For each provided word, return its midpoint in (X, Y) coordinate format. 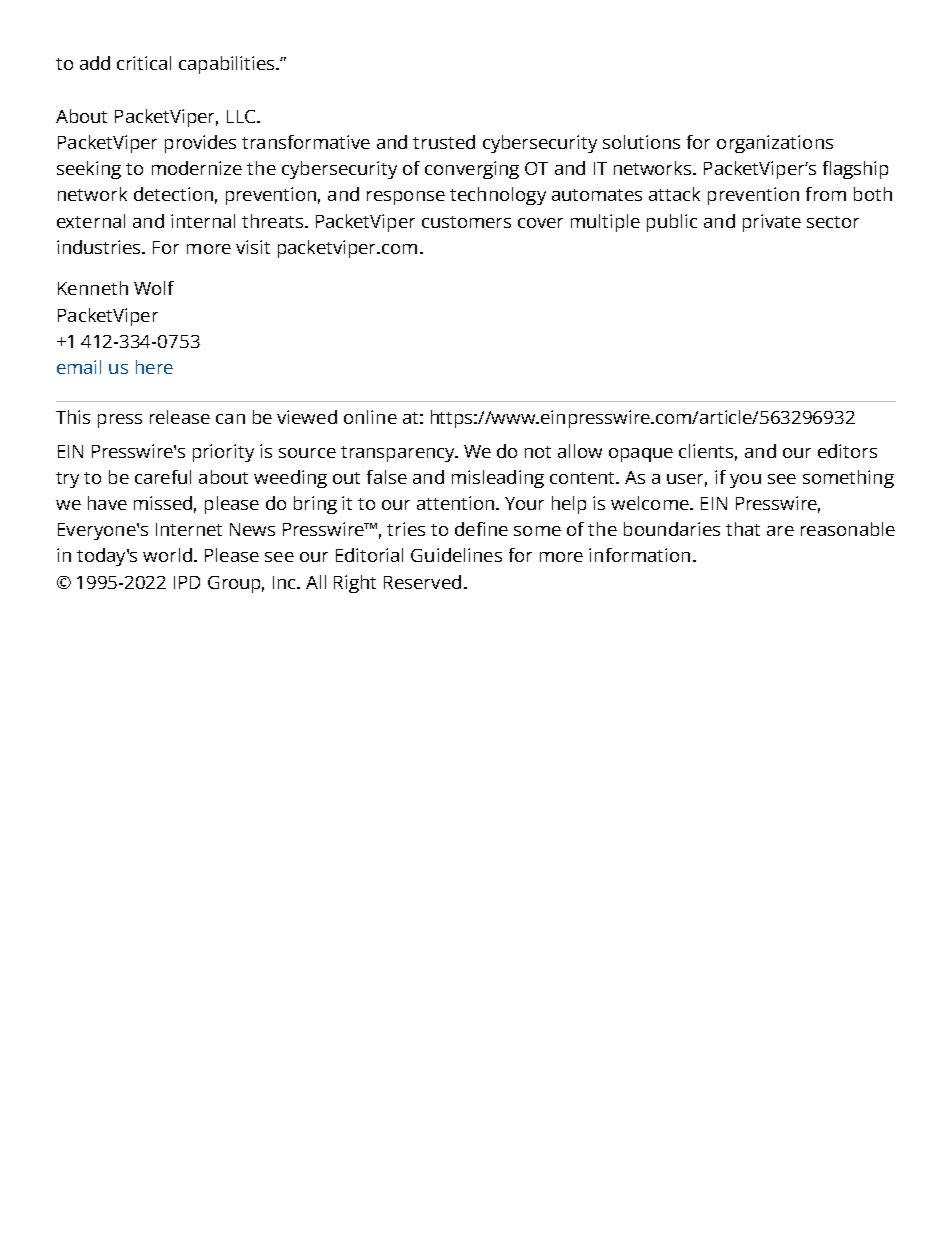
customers (466, 222)
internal (203, 221)
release (180, 417)
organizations (775, 144)
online (370, 417)
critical (144, 63)
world (167, 555)
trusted (444, 142)
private (772, 223)
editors (847, 451)
